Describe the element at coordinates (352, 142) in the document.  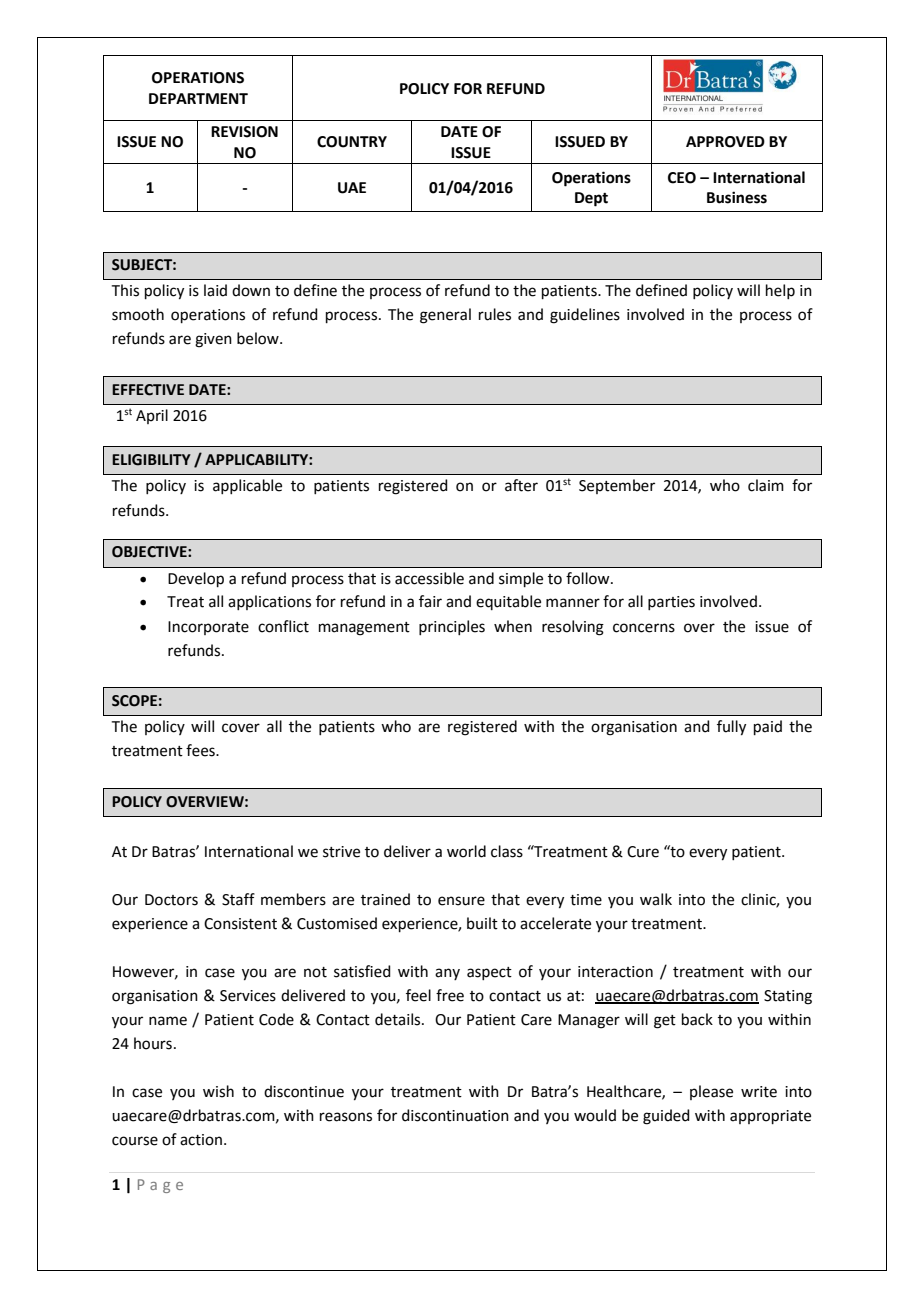
I see `COUNTRY` at that location.
